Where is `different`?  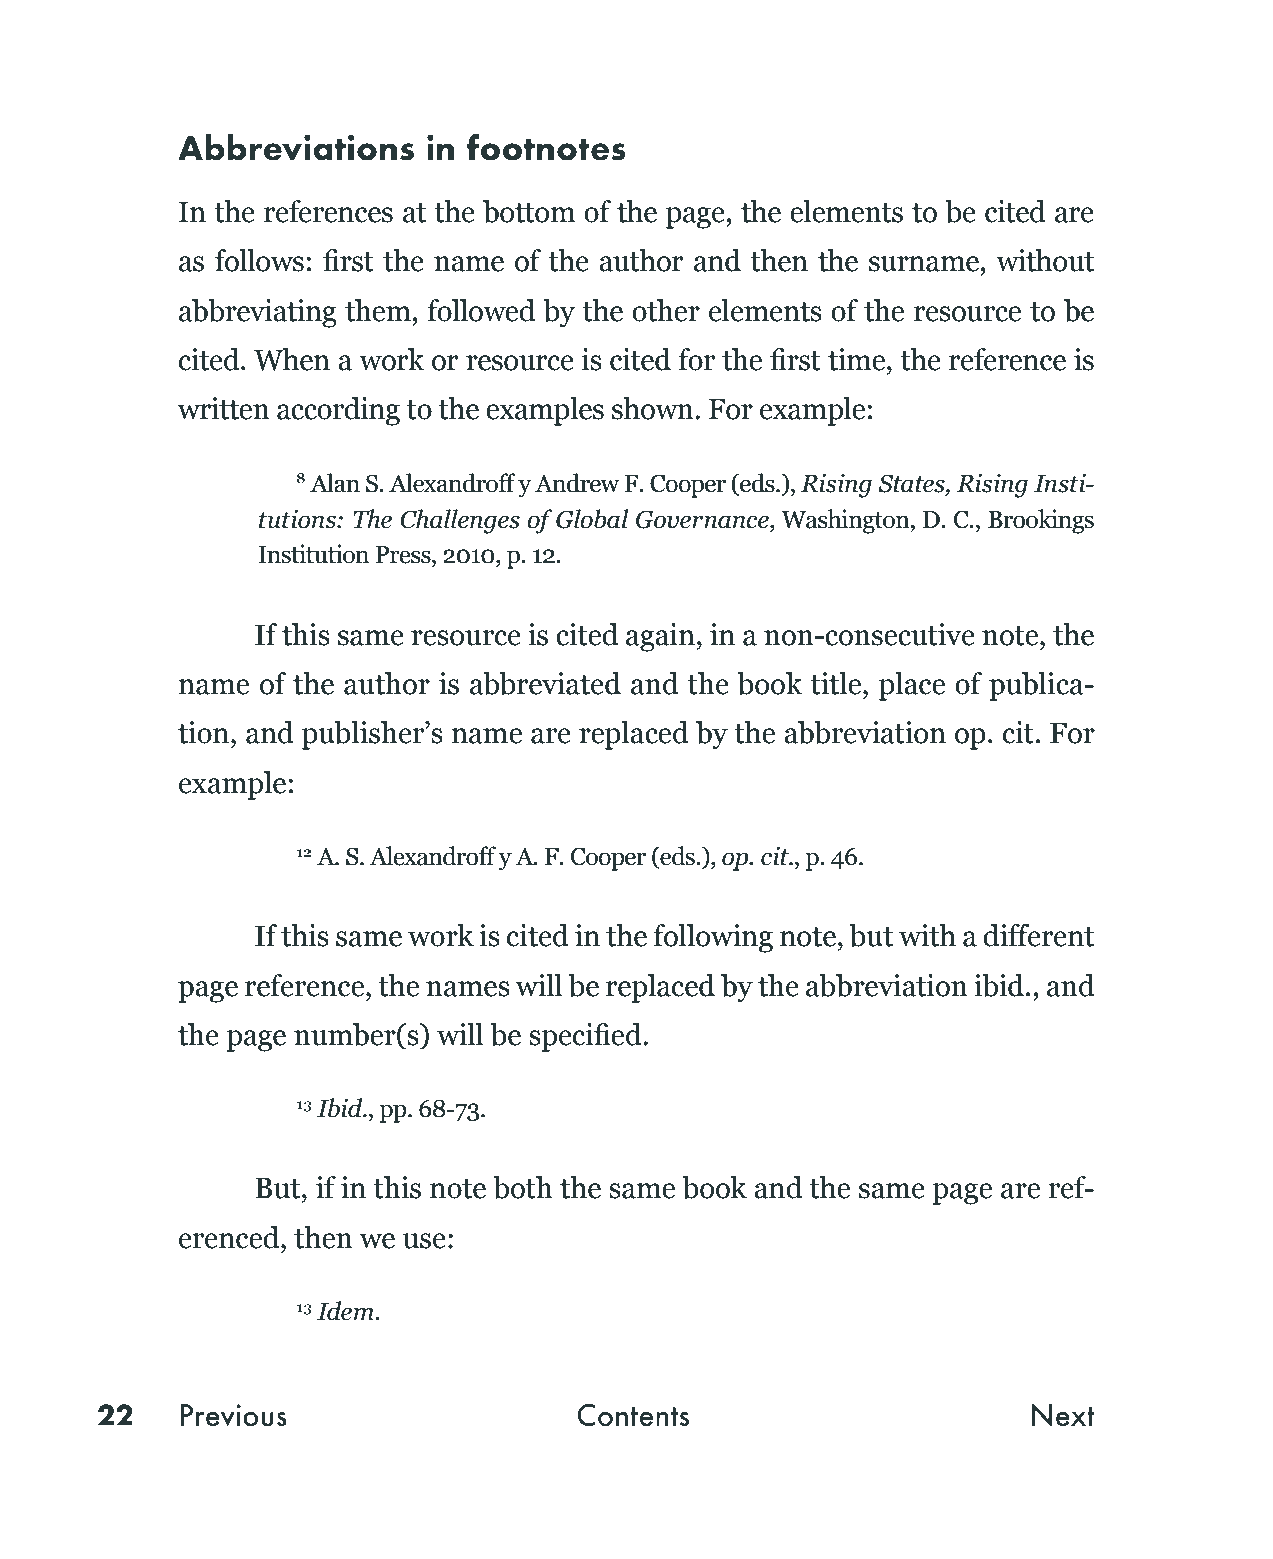 different is located at coordinates (1038, 935).
